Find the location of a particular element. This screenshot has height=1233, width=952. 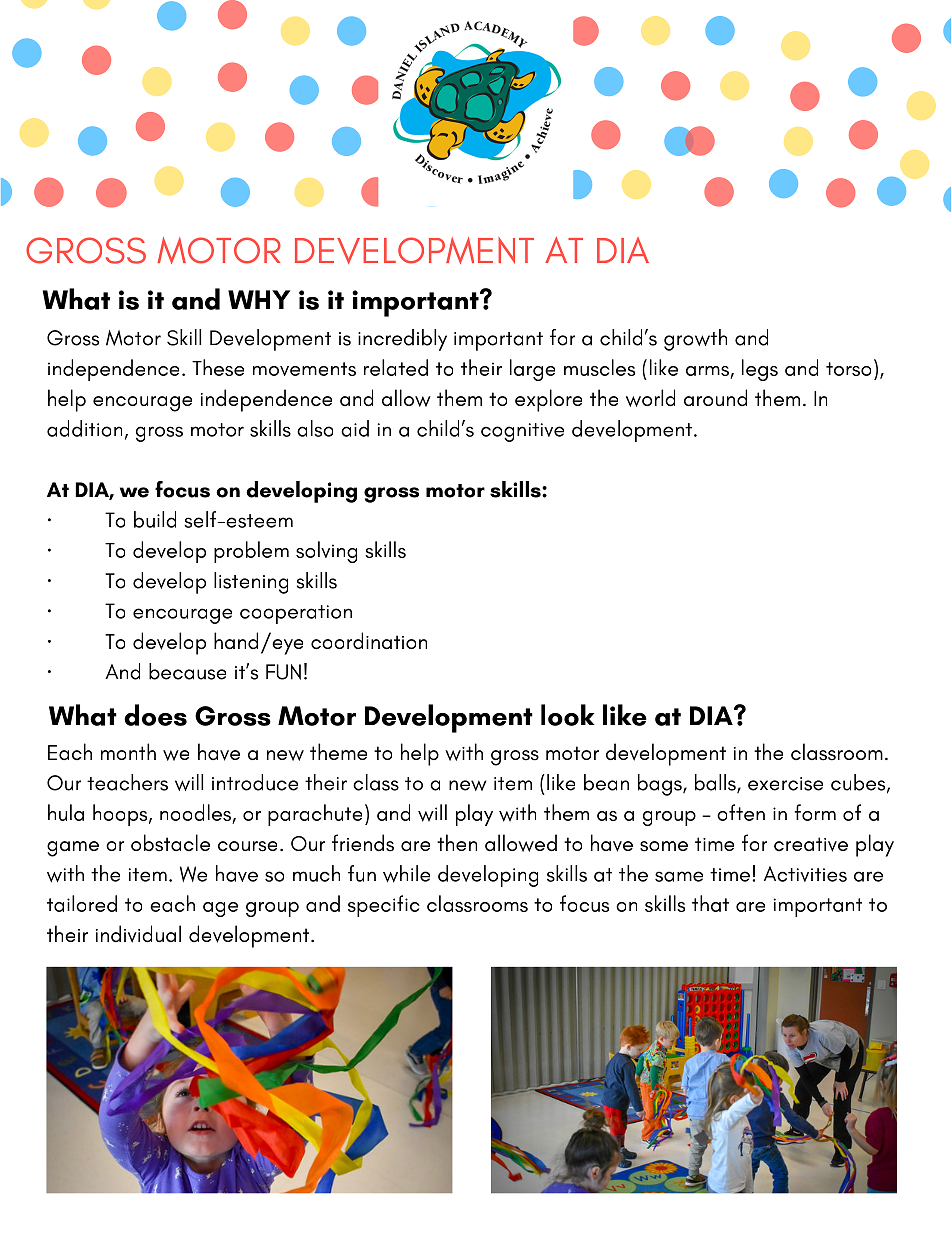

cognitive is located at coordinates (522, 432).
